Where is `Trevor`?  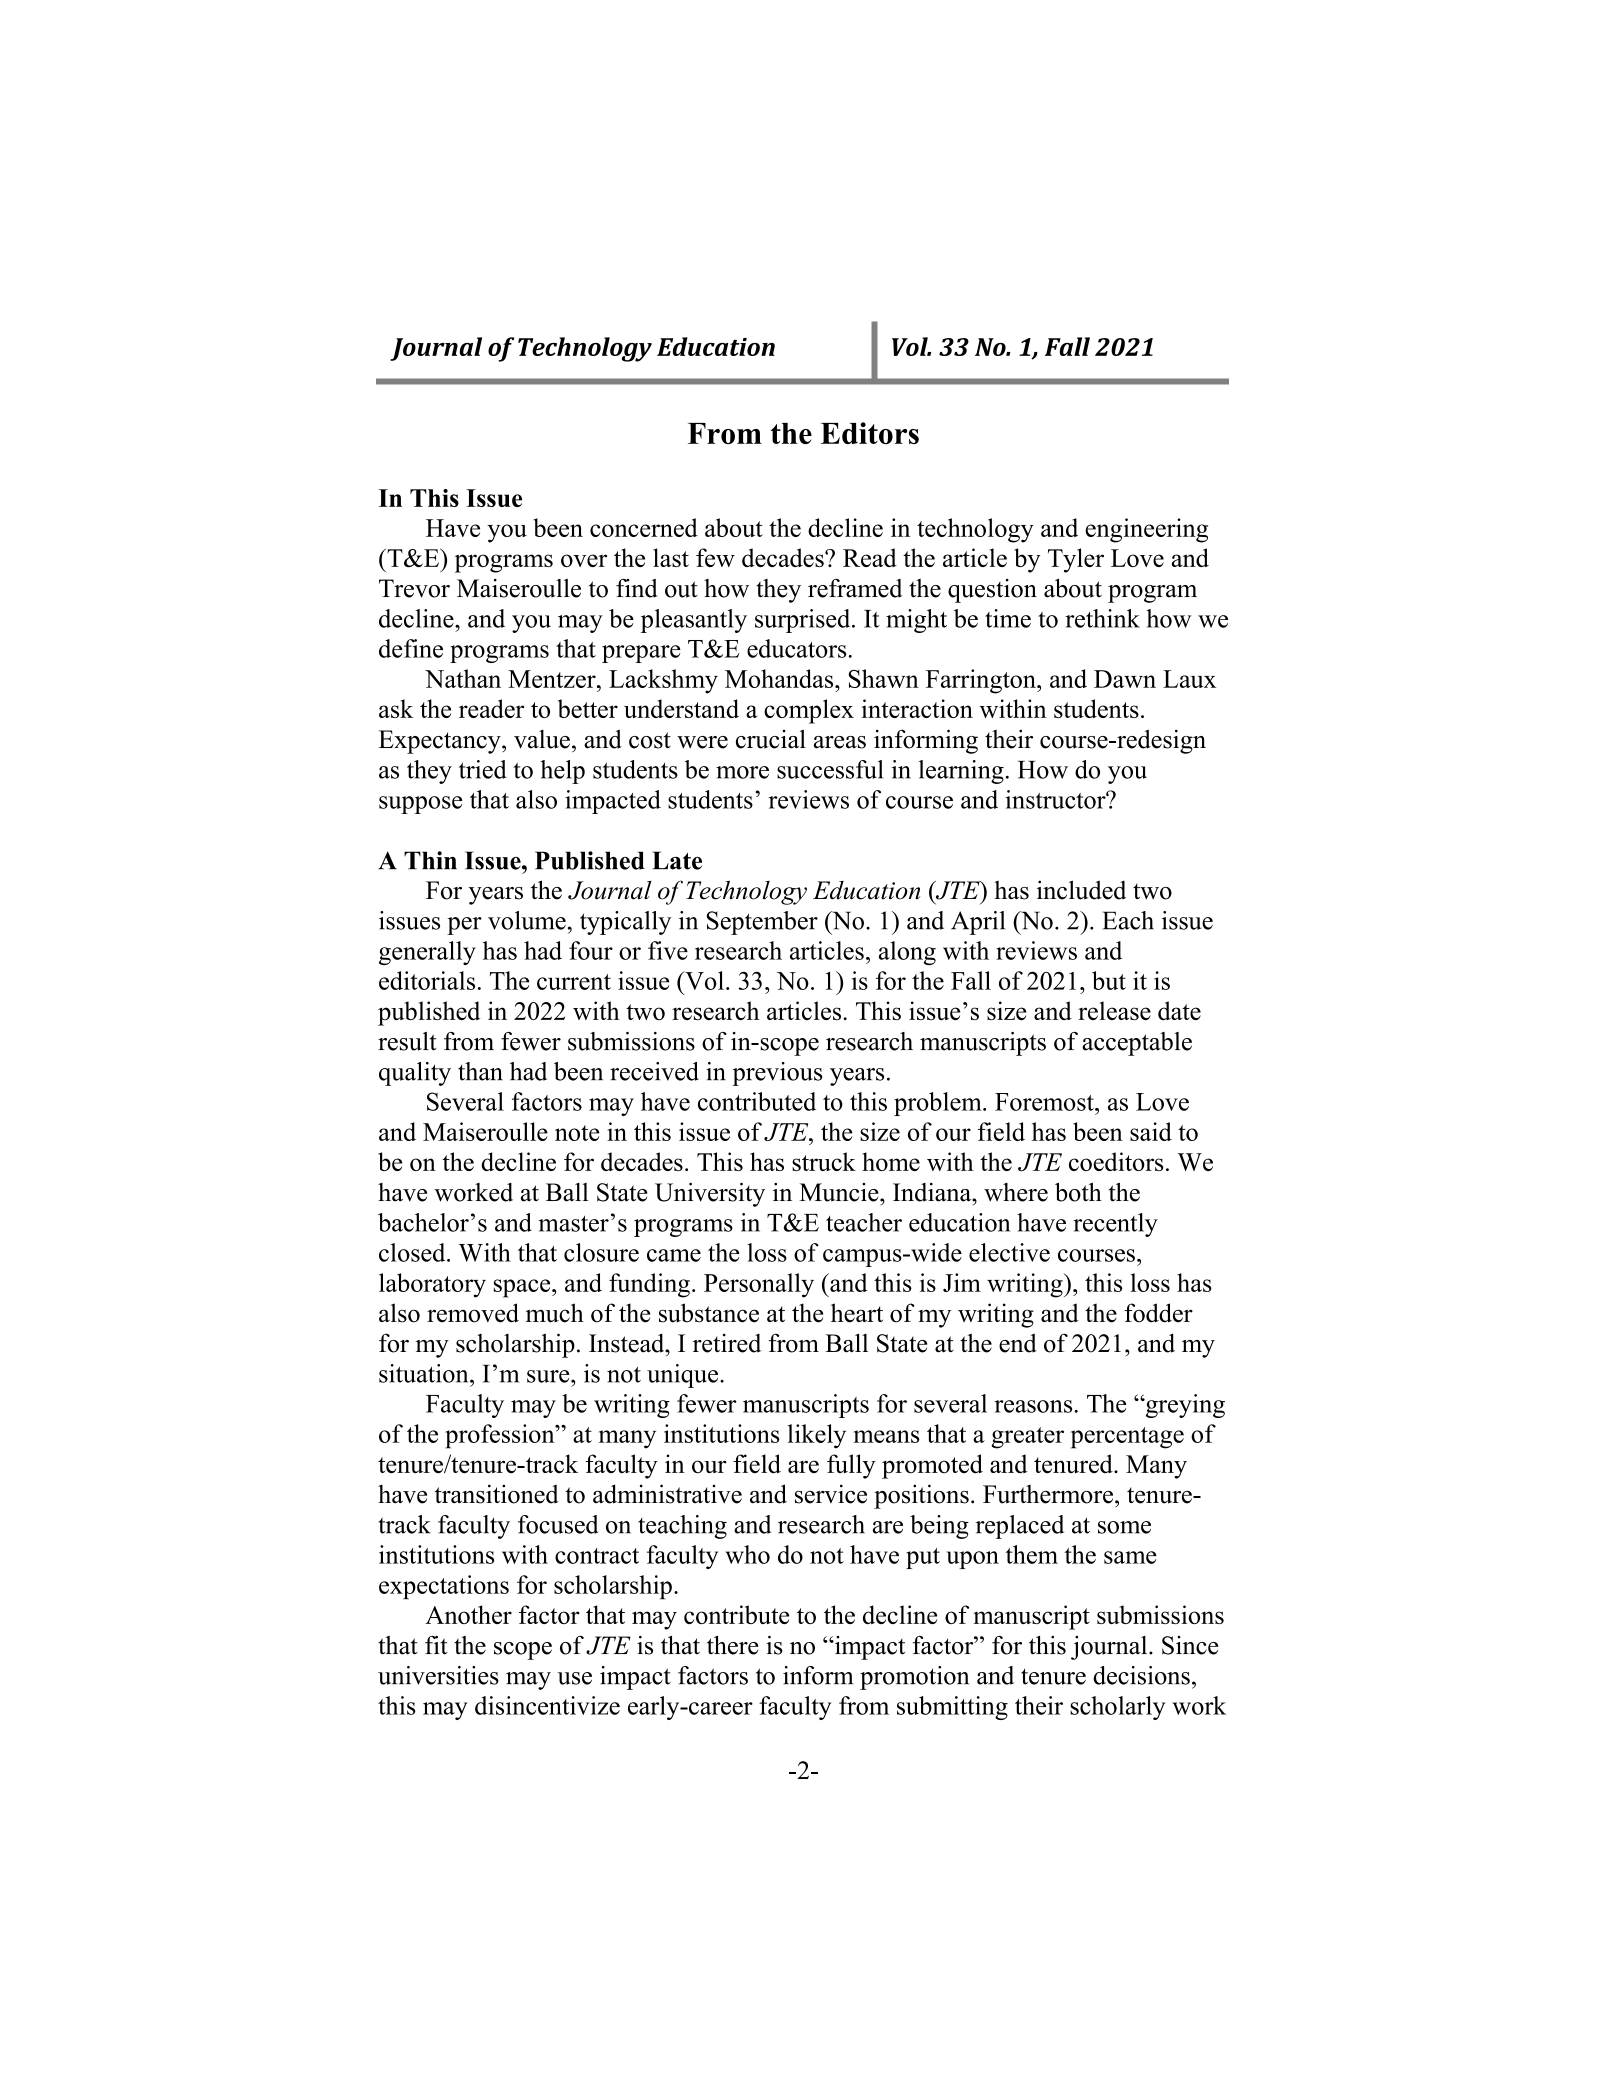 Trevor is located at coordinates (414, 588).
